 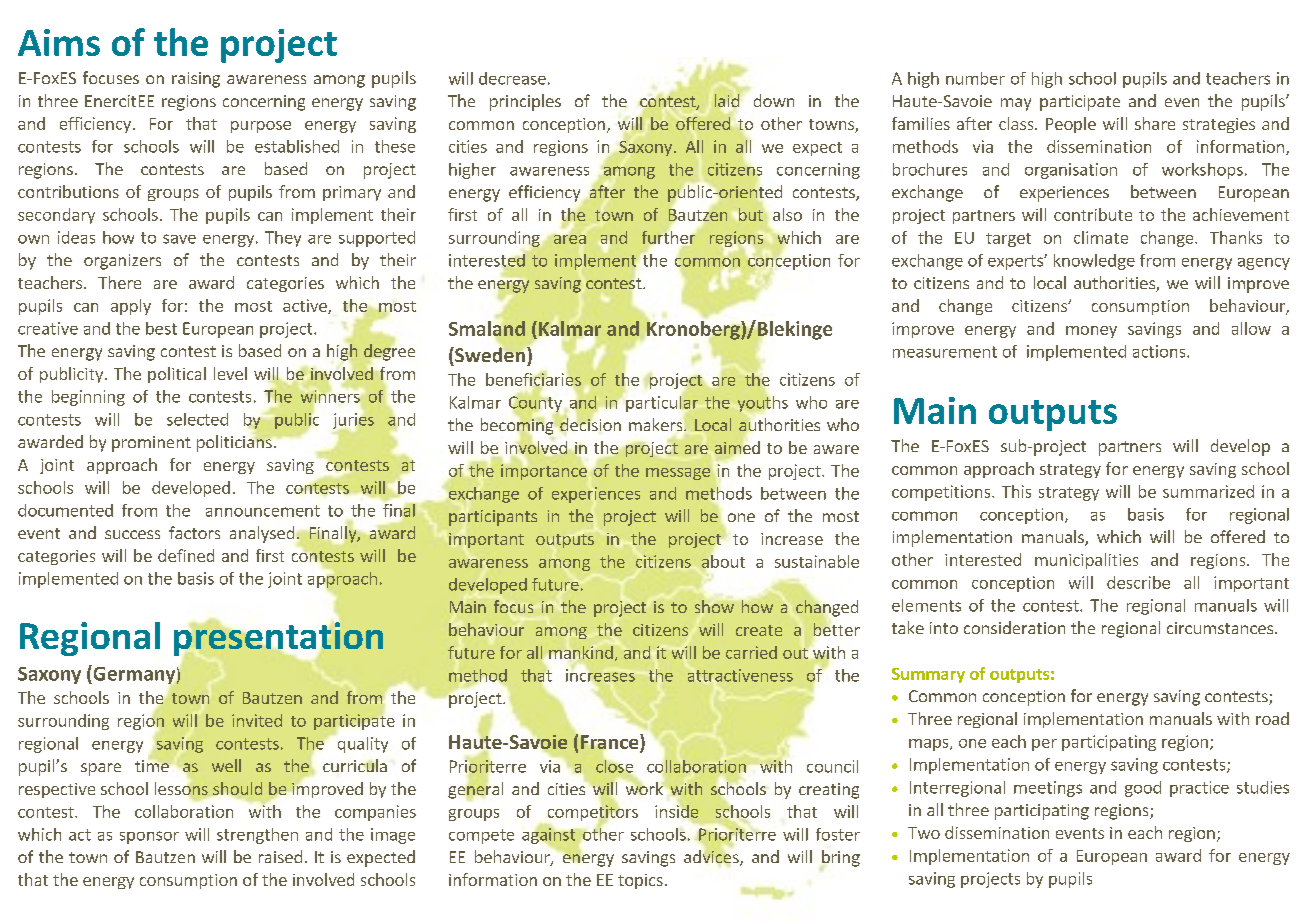 What do you see at coordinates (712, 857) in the screenshot?
I see `advices` at bounding box center [712, 857].
